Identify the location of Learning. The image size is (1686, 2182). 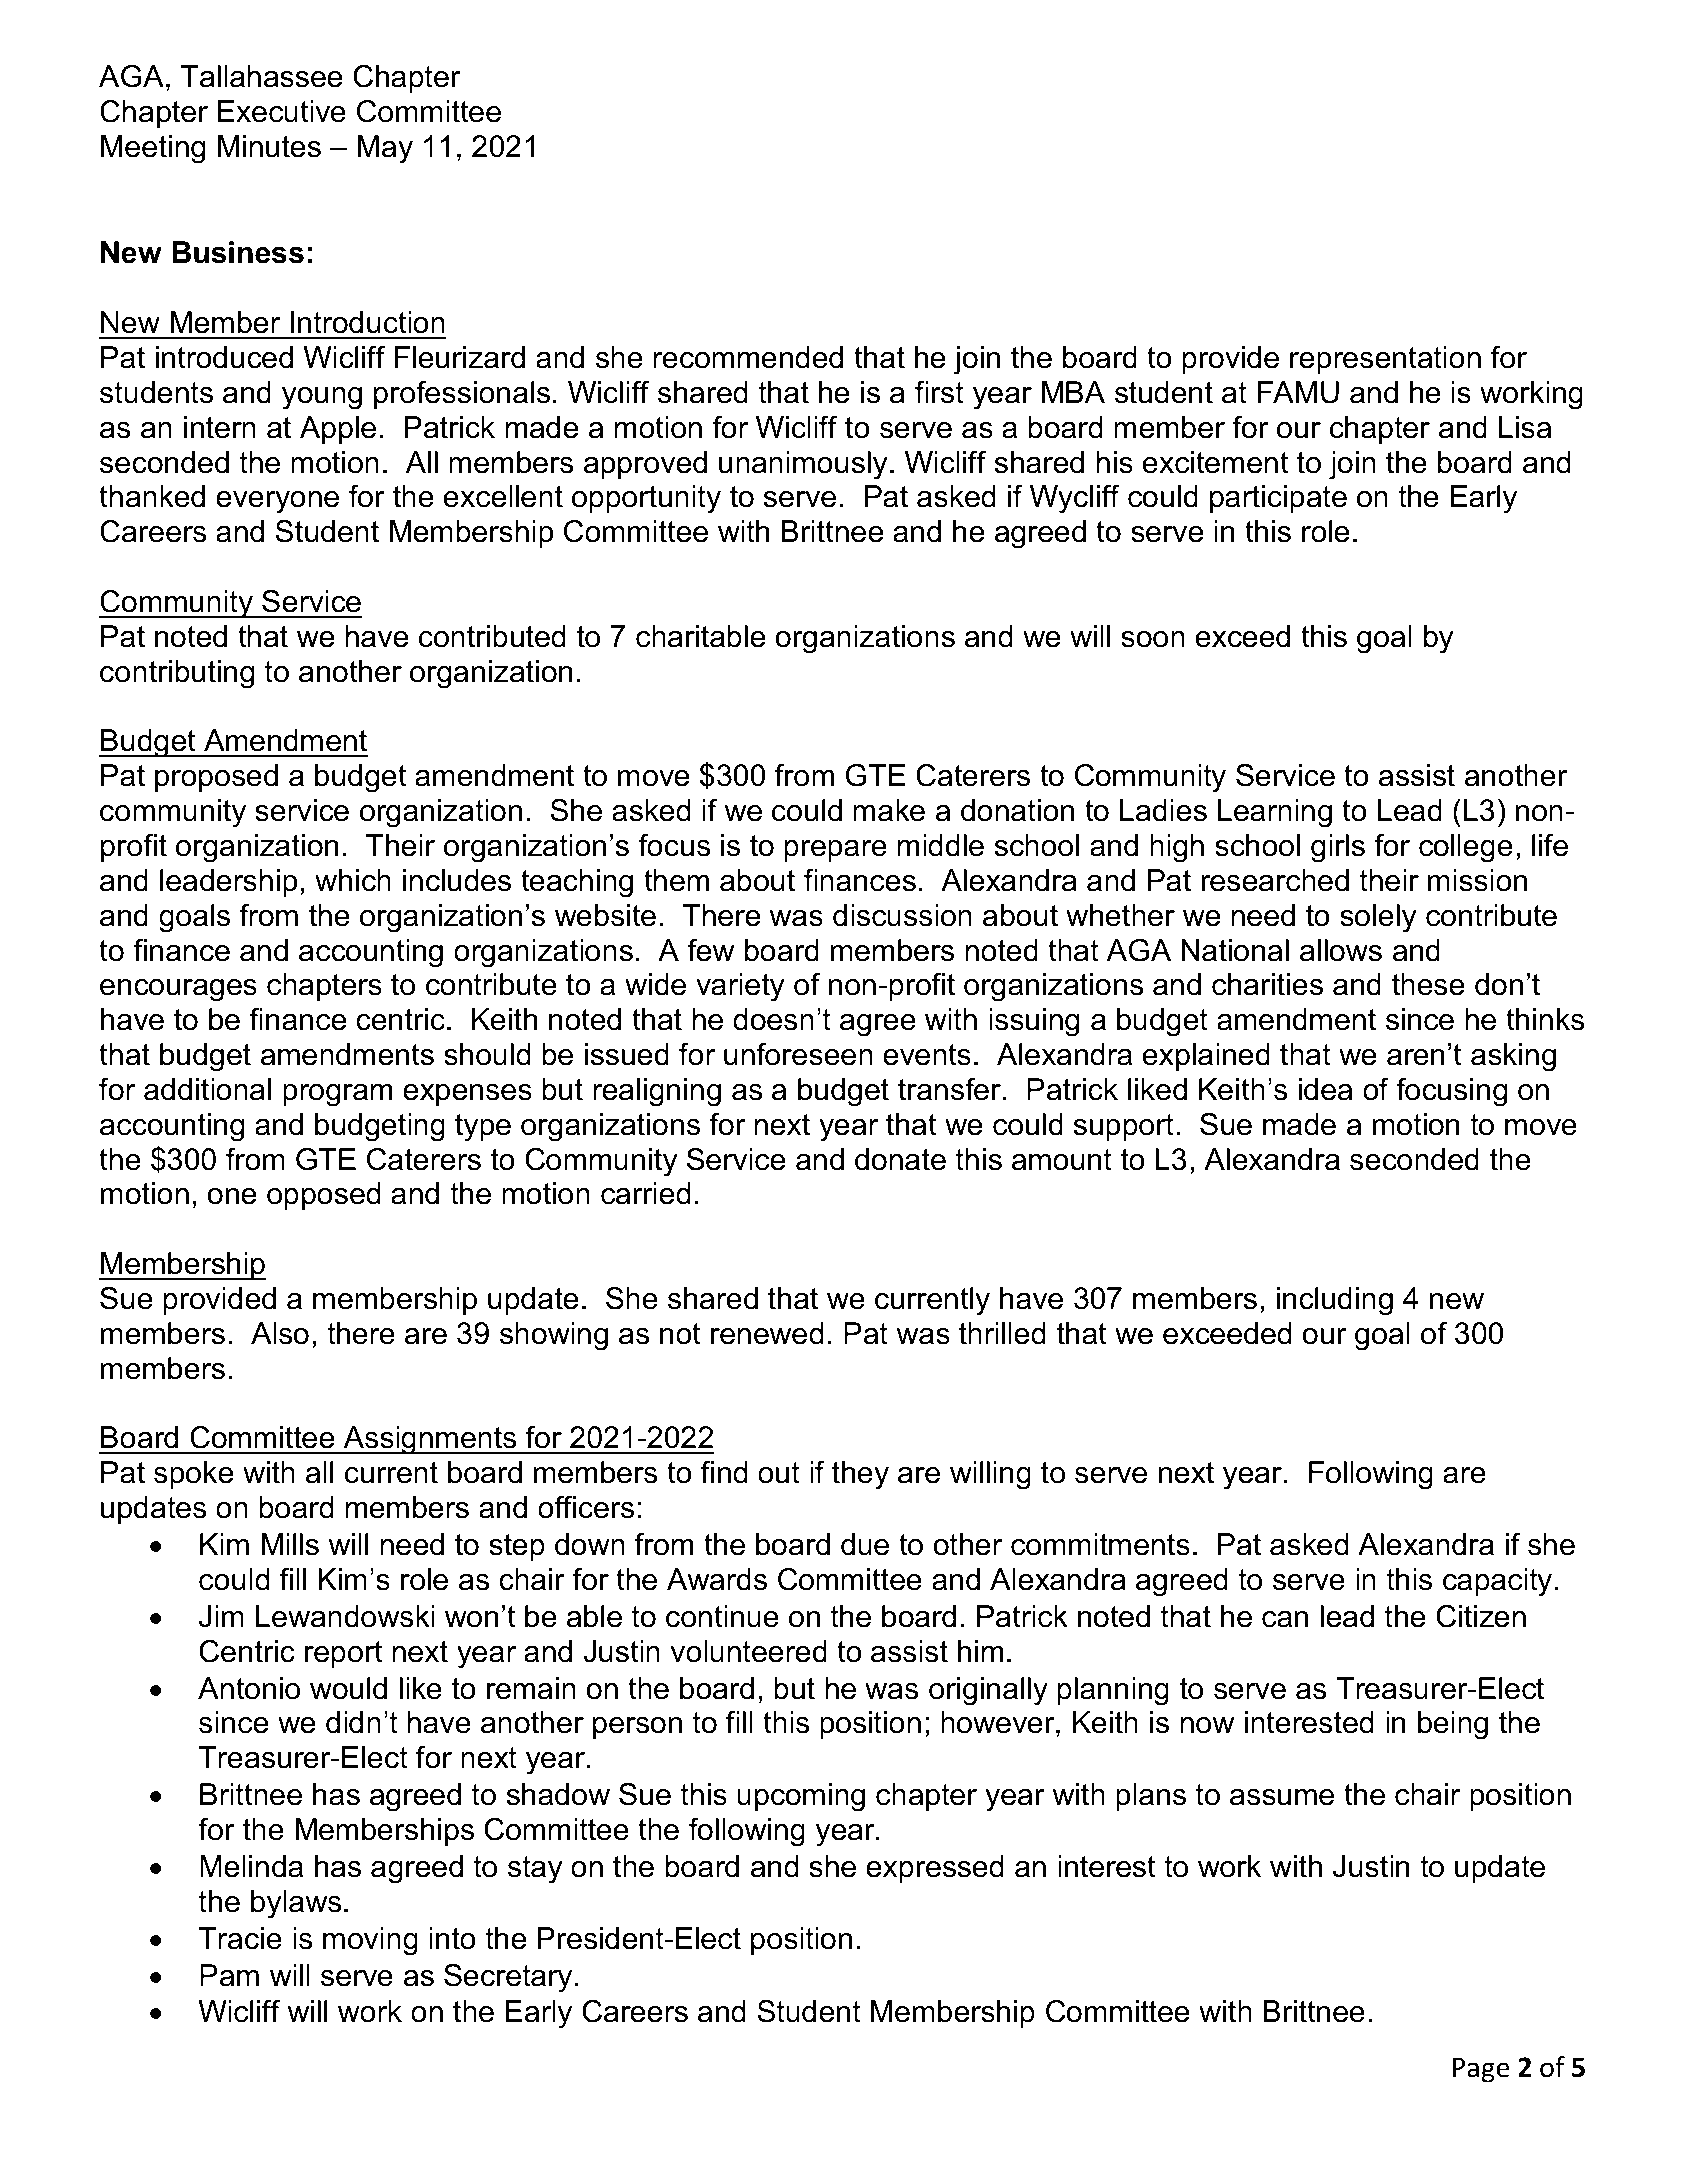
(1275, 813).
